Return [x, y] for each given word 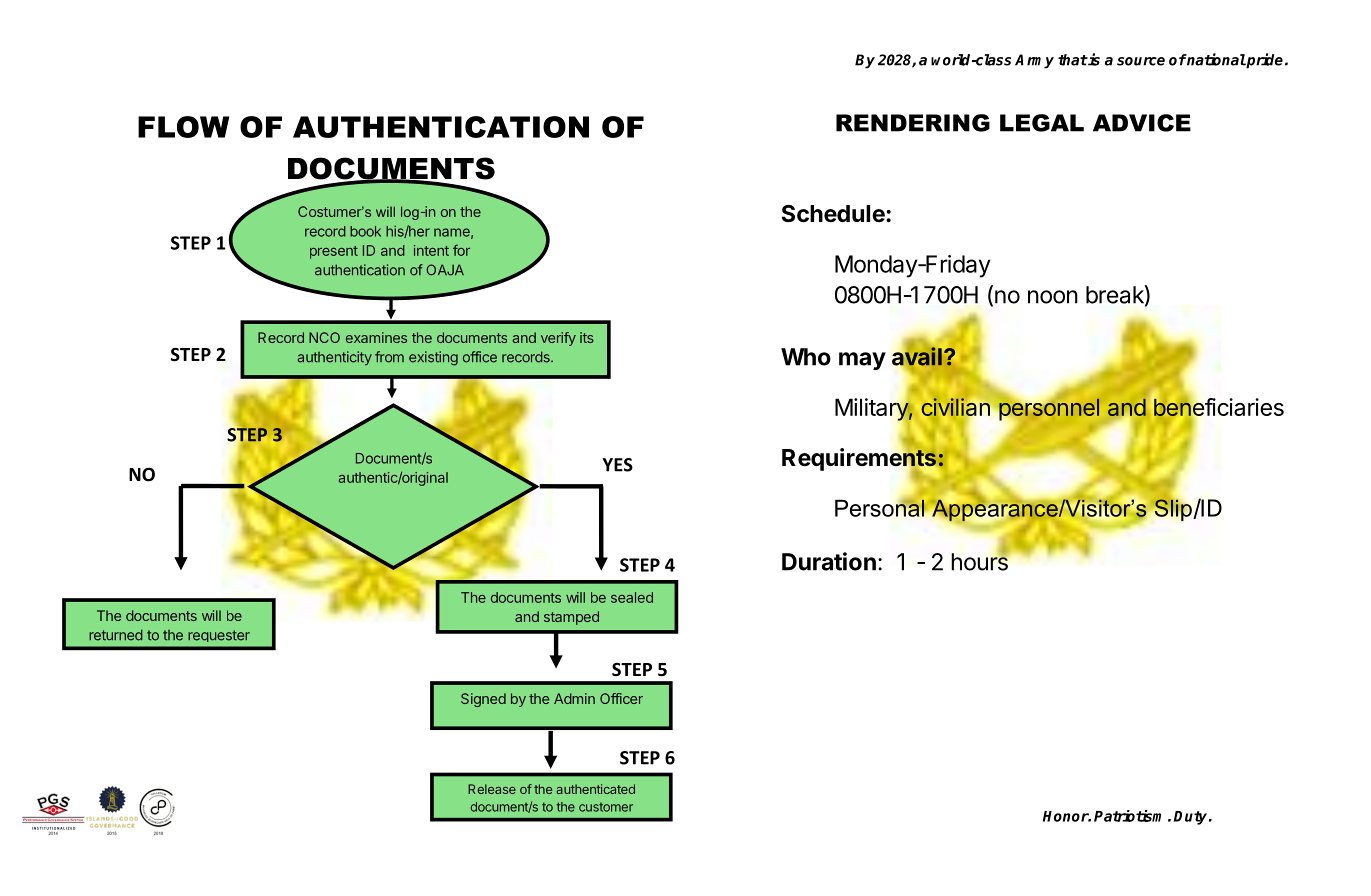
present [334, 252]
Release [492, 789]
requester [219, 636]
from [389, 357]
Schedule [834, 214]
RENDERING [913, 123]
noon [1053, 297]
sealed [632, 597]
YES [618, 465]
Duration [829, 561]
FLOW [183, 127]
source [1141, 61]
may [862, 361]
